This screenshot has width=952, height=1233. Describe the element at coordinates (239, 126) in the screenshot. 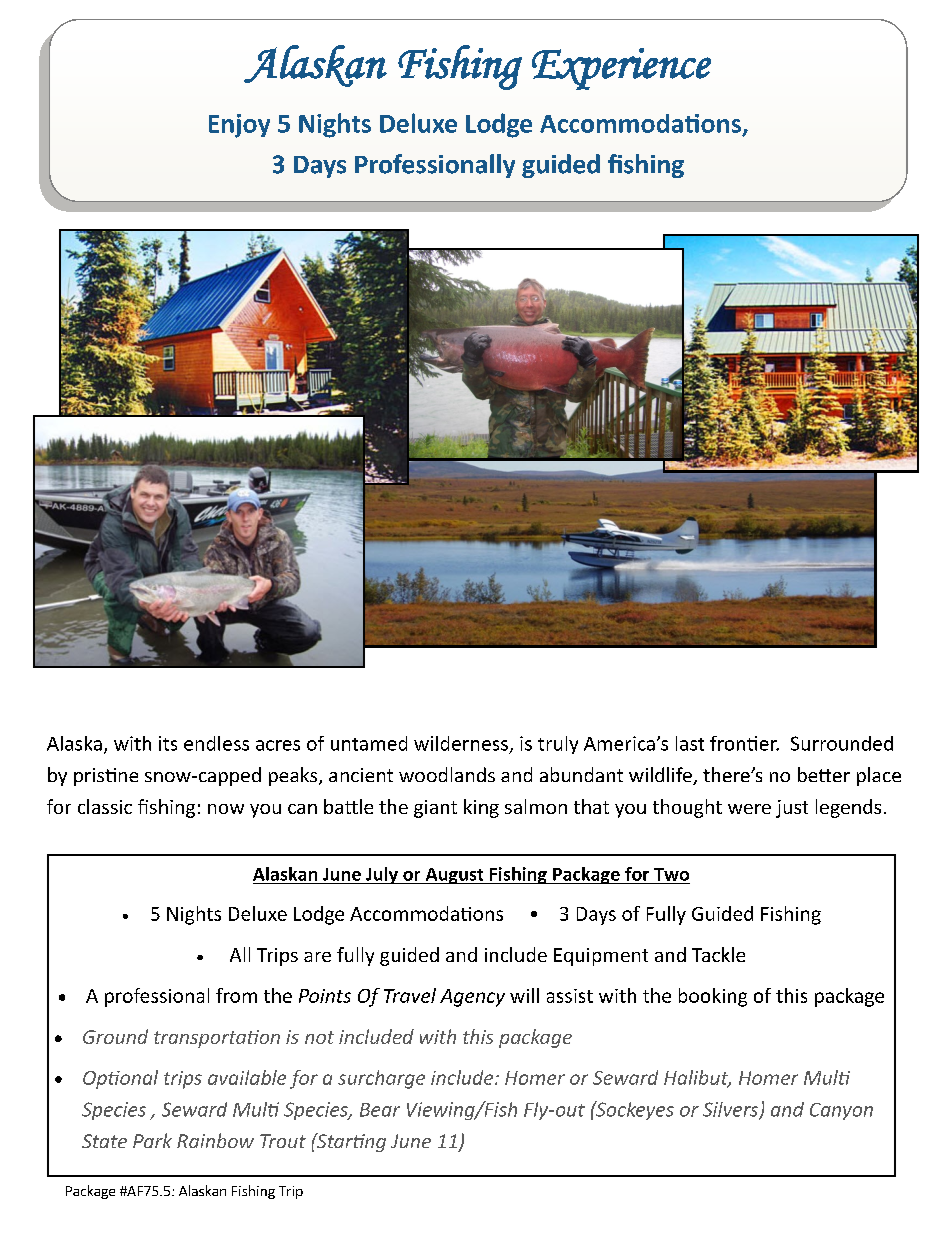

I see `Enjoy` at that location.
